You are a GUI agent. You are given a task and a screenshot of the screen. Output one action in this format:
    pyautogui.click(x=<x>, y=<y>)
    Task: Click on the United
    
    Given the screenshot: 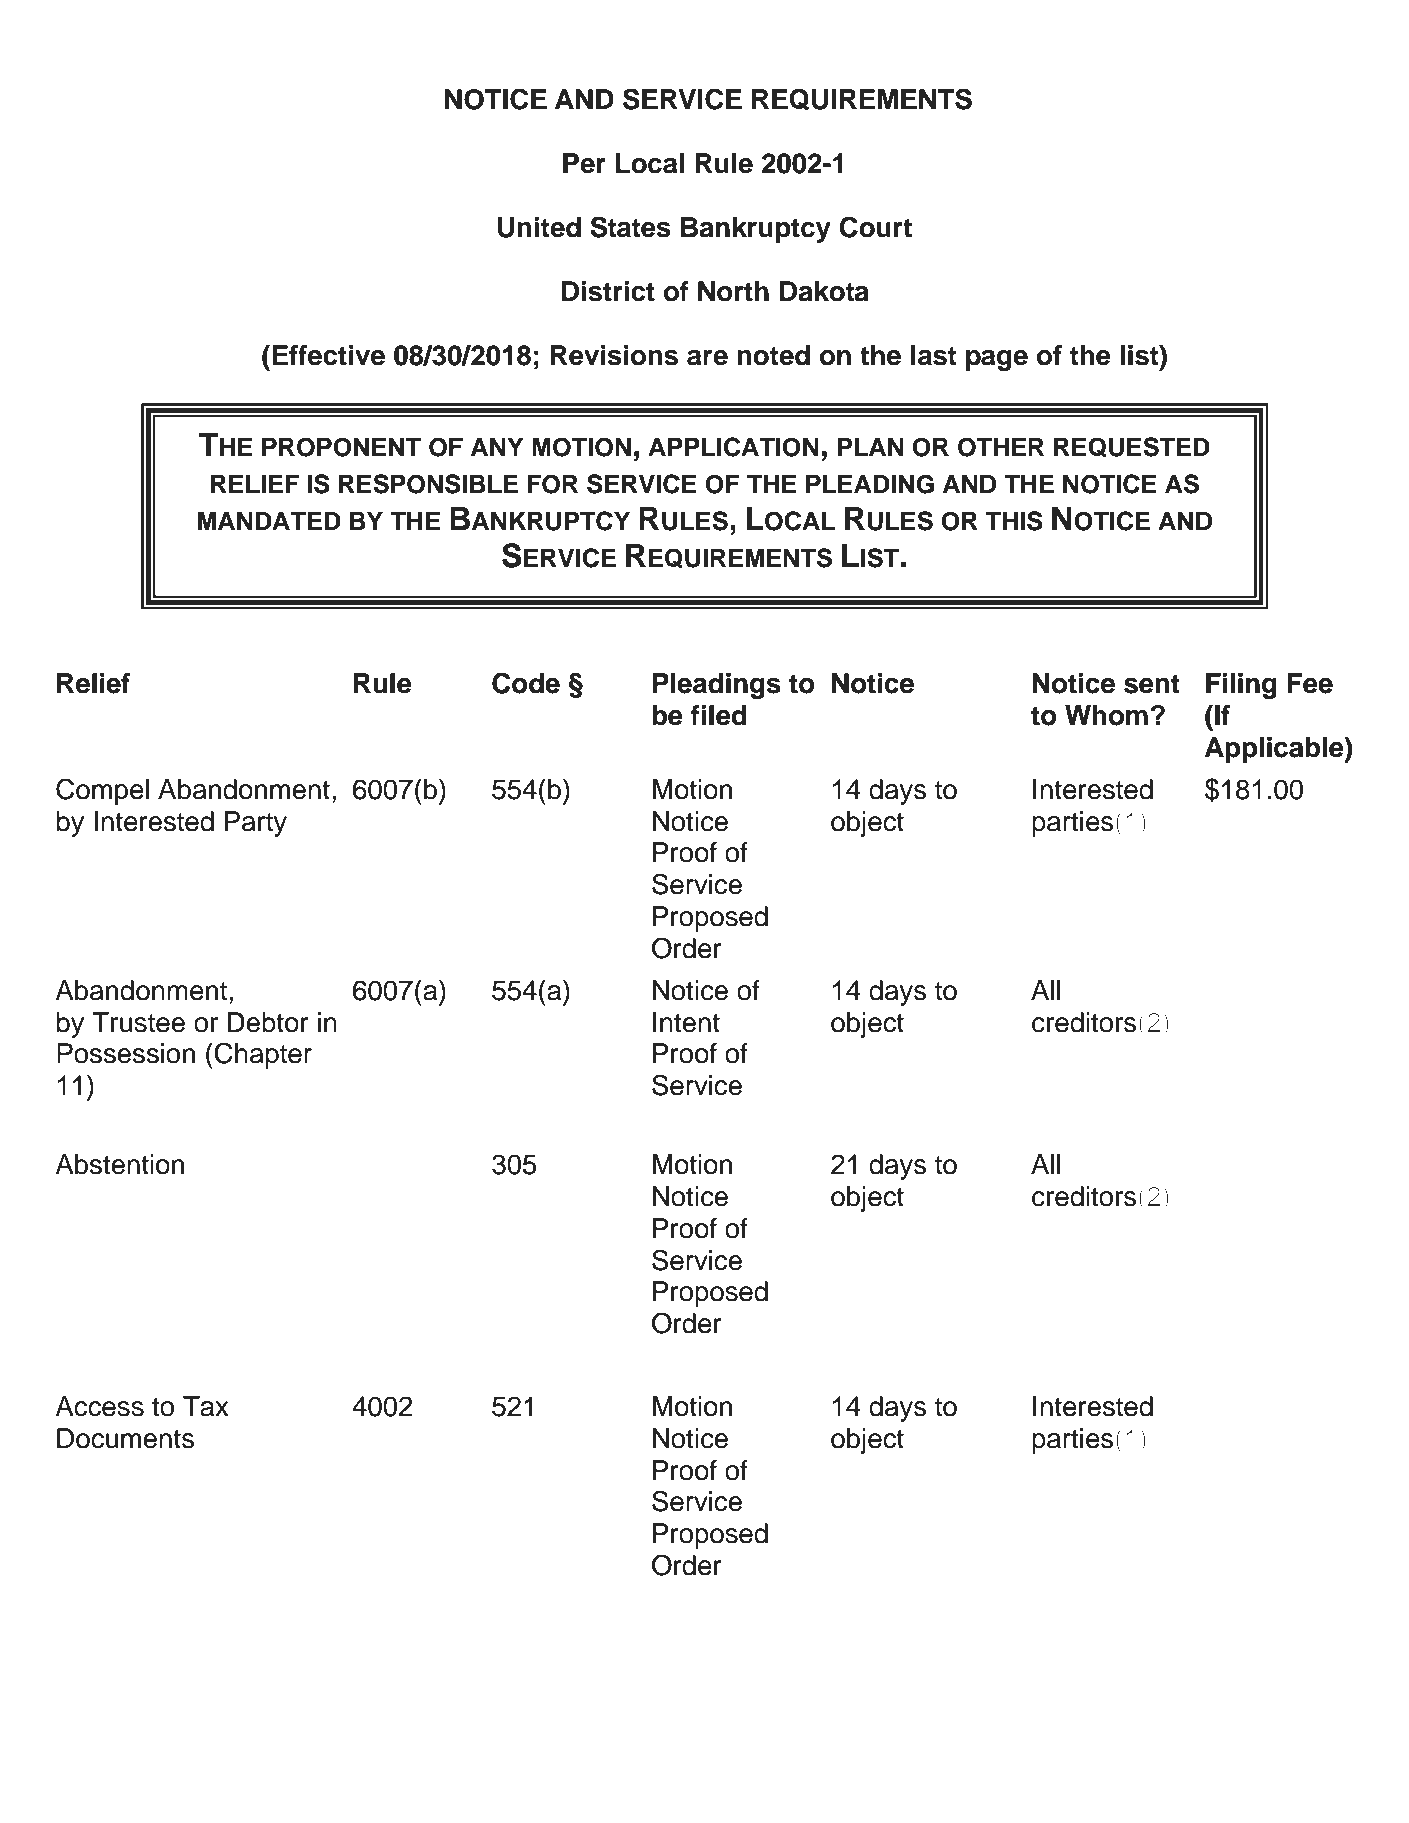 What is the action you would take?
    pyautogui.click(x=539, y=227)
